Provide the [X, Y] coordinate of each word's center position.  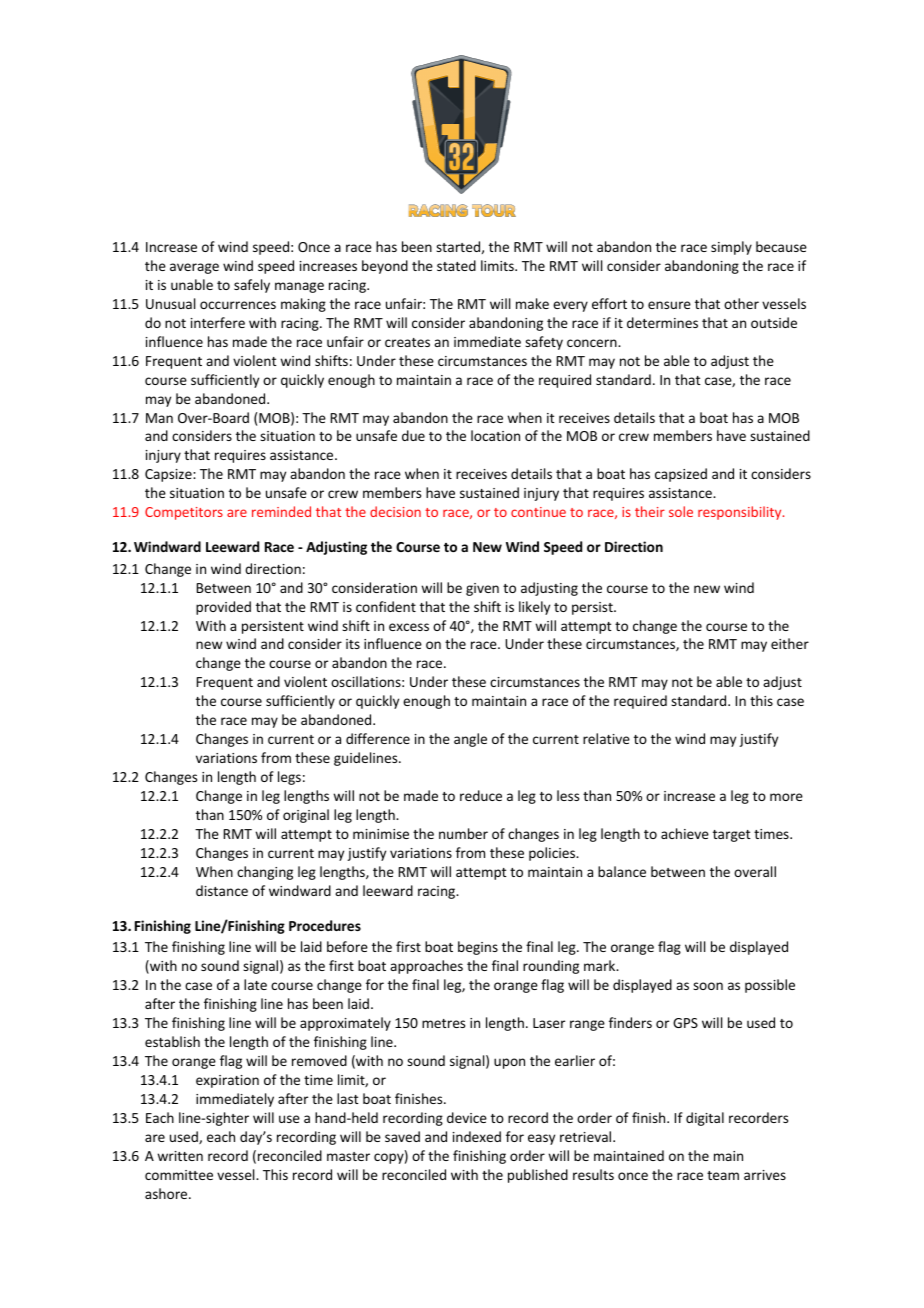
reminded [281, 511]
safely [252, 286]
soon [708, 986]
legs [289, 778]
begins [478, 948]
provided [223, 608]
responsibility [741, 513]
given [482, 589]
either [790, 643]
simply [731, 248]
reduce [481, 795]
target [732, 836]
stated [456, 265]
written [180, 1156]
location [495, 435]
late [255, 984]
